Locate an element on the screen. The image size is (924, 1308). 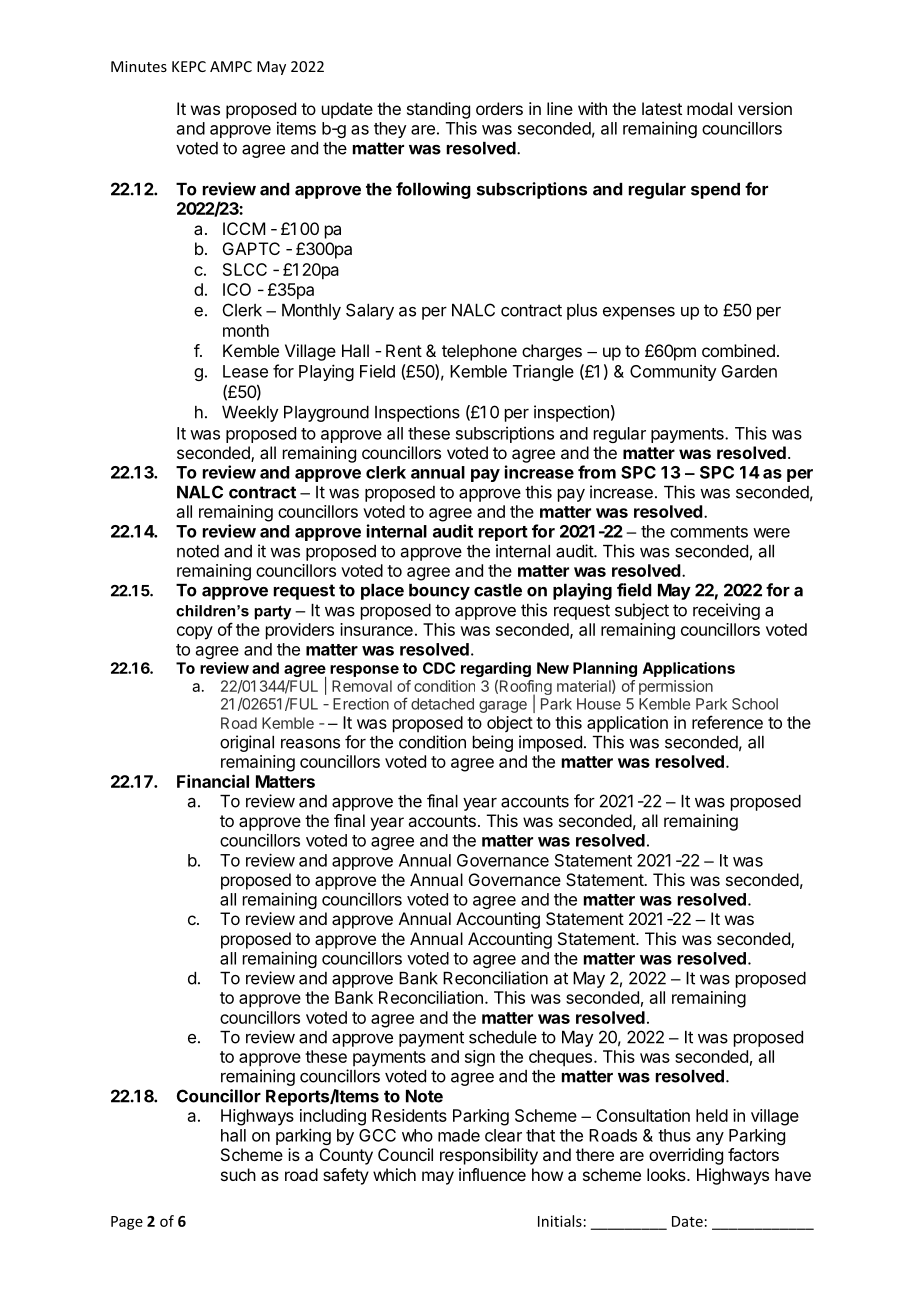
combined is located at coordinates (738, 350).
